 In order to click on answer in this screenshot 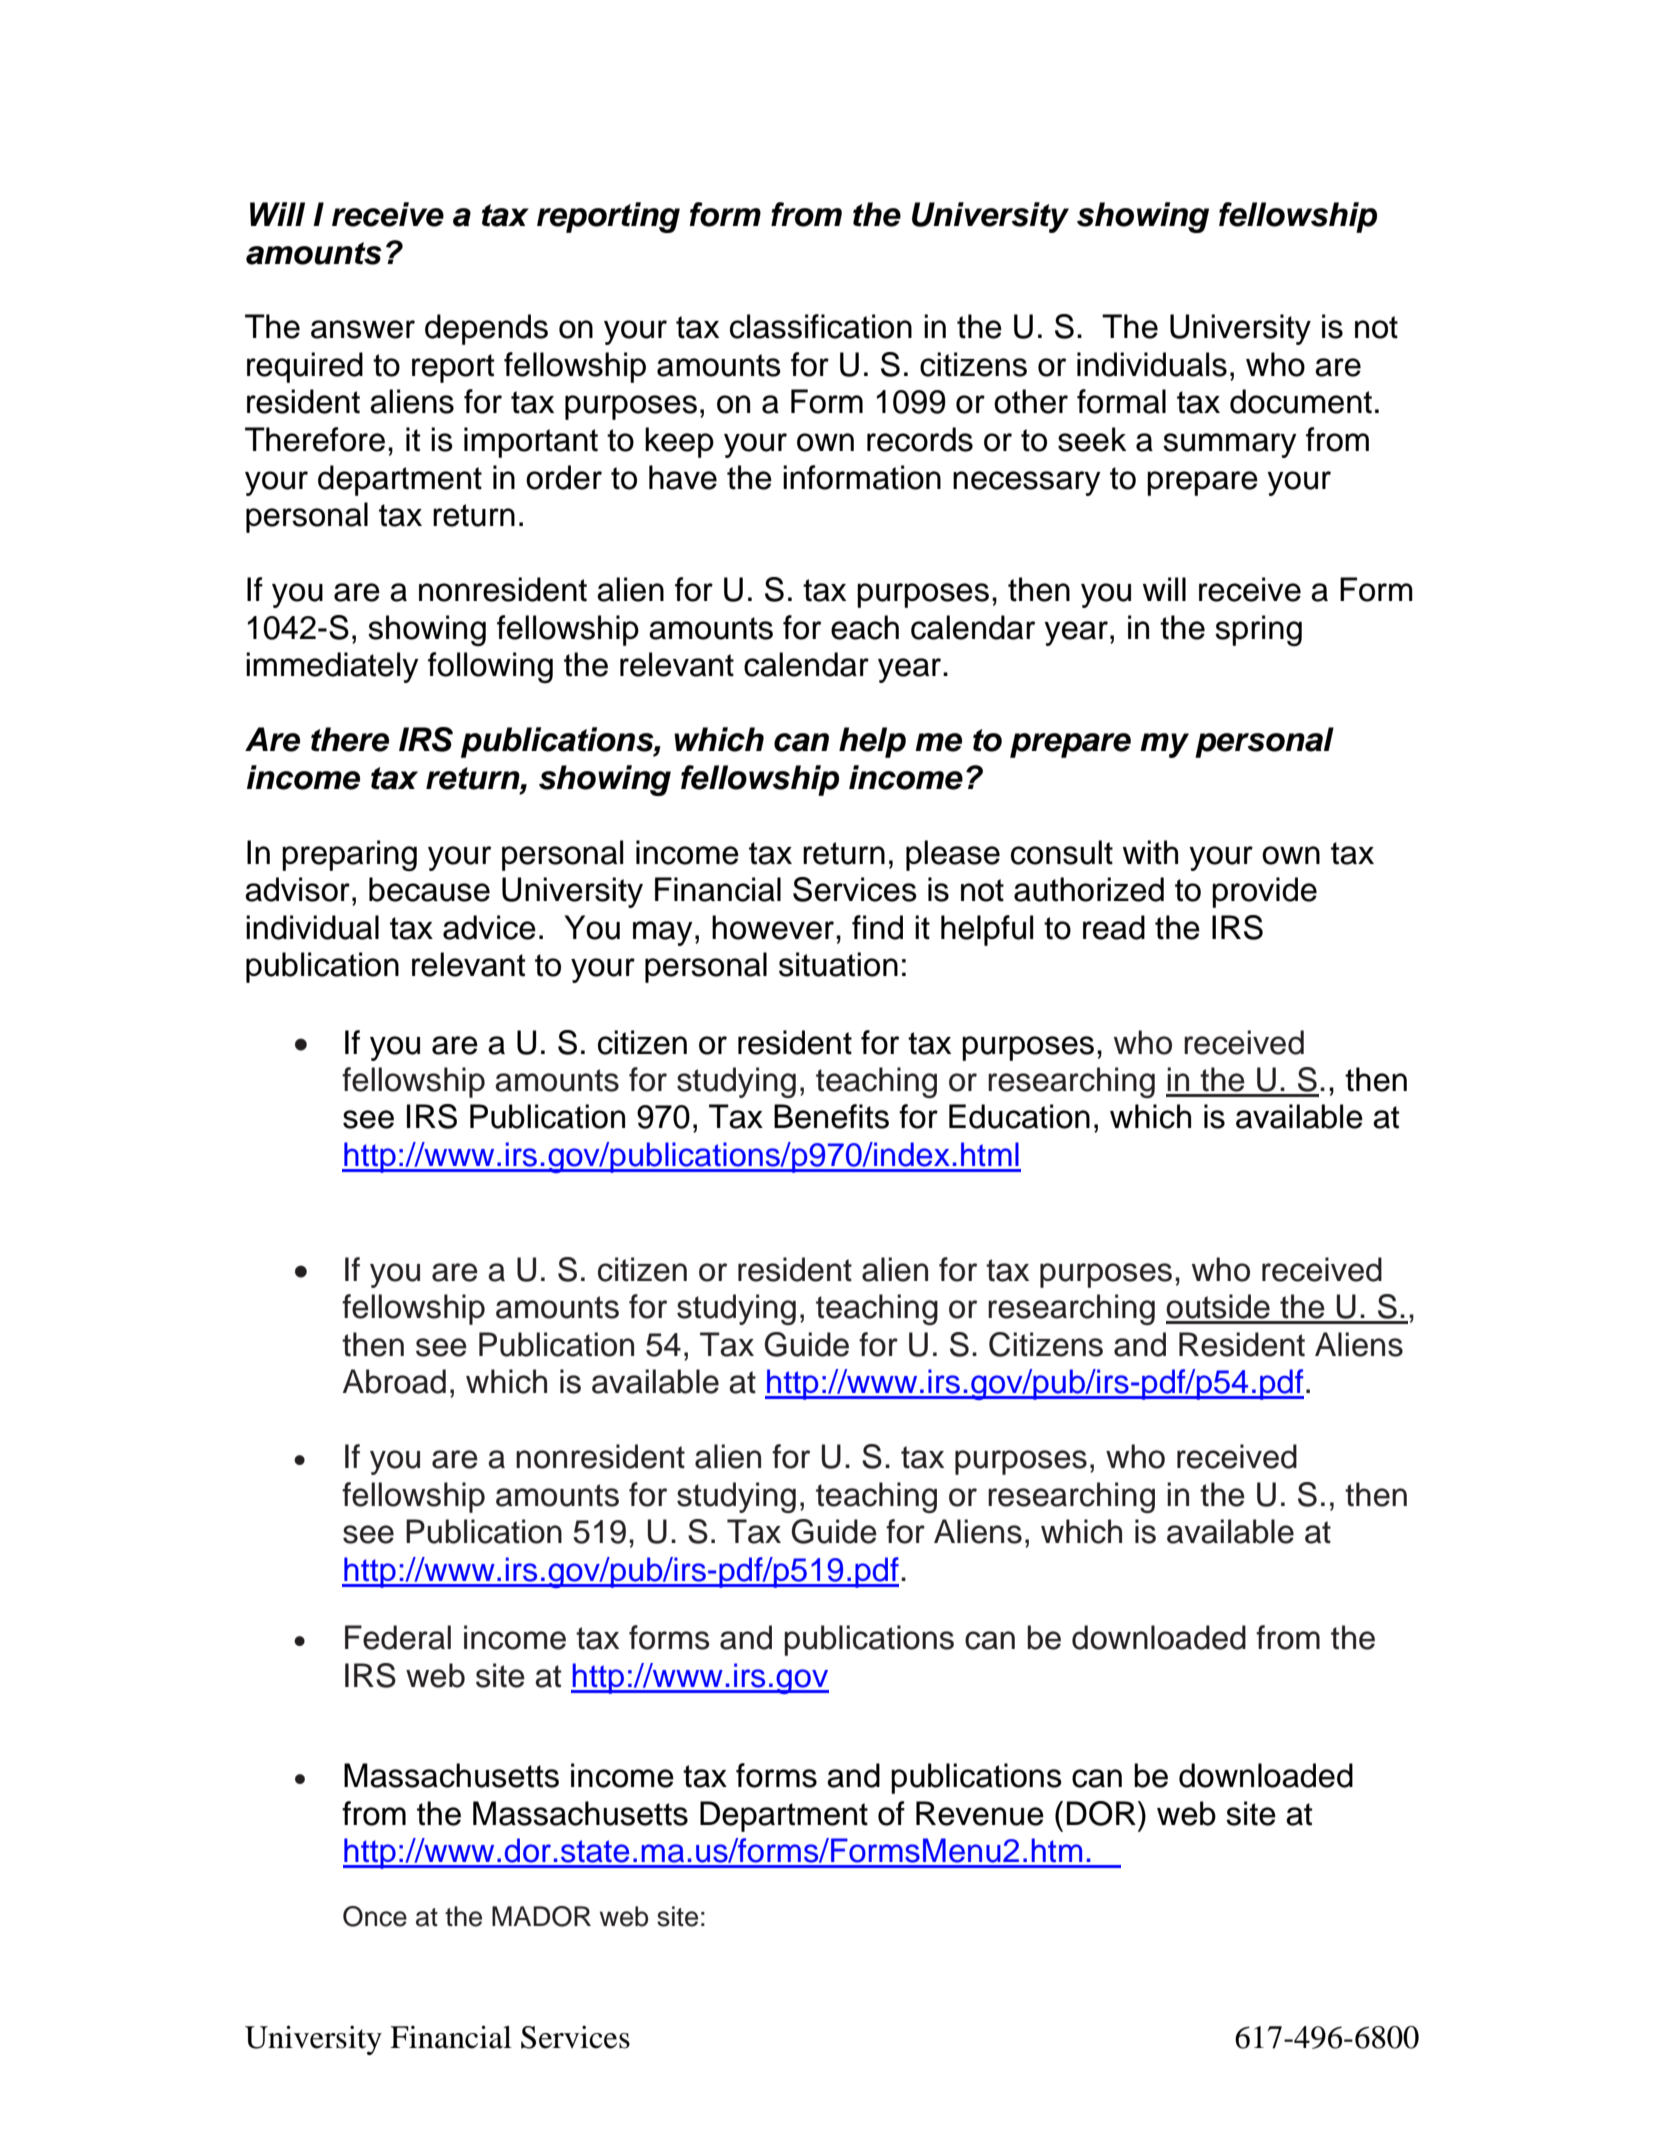, I will do `click(363, 329)`.
